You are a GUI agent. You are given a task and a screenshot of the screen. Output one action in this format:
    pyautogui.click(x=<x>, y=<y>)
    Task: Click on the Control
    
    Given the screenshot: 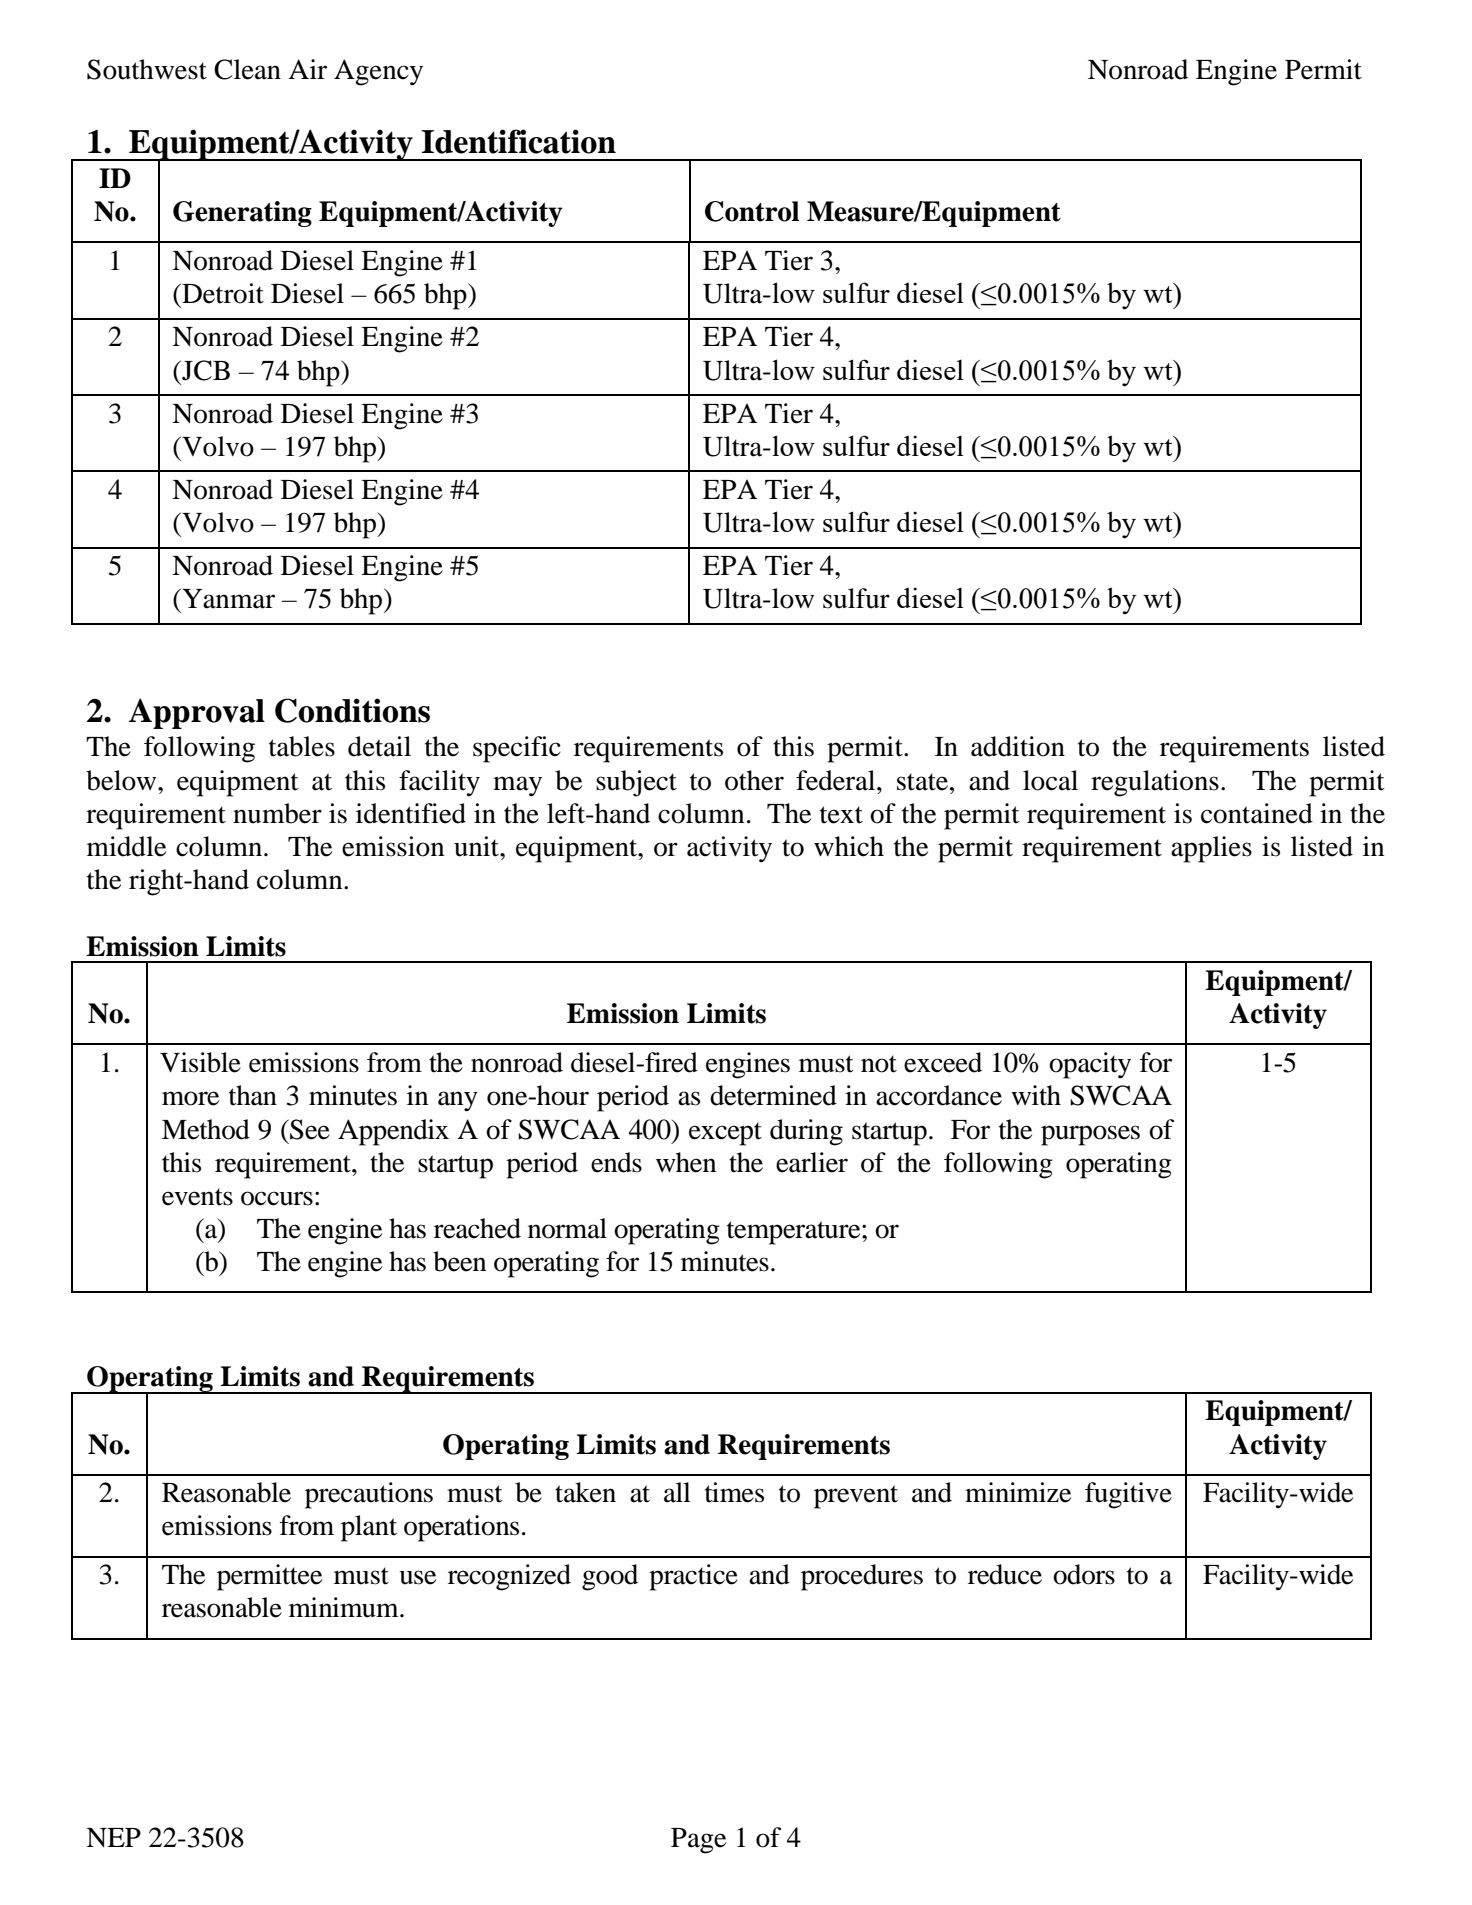 What is the action you would take?
    pyautogui.click(x=752, y=211)
